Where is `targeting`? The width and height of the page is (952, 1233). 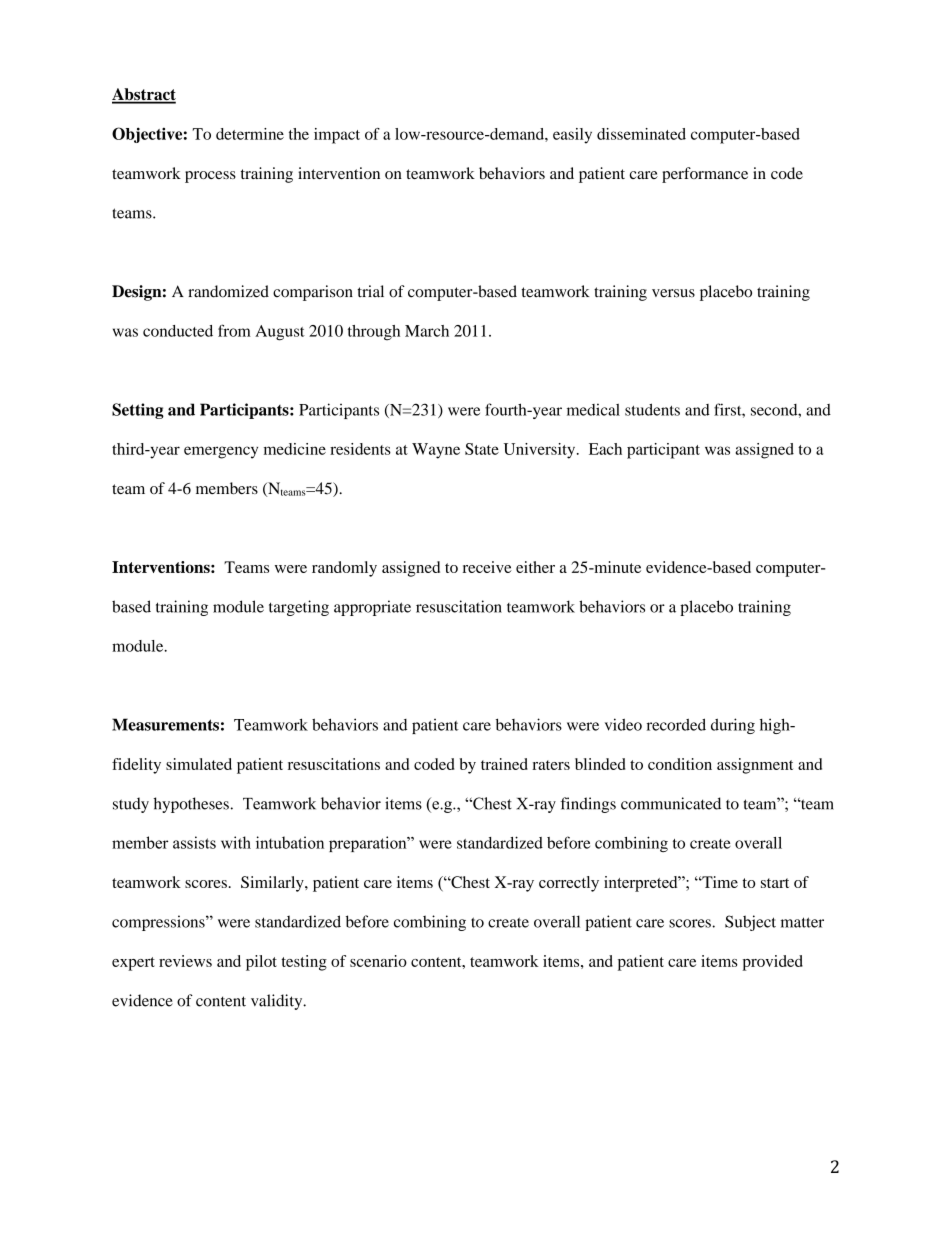
targeting is located at coordinates (299, 608).
